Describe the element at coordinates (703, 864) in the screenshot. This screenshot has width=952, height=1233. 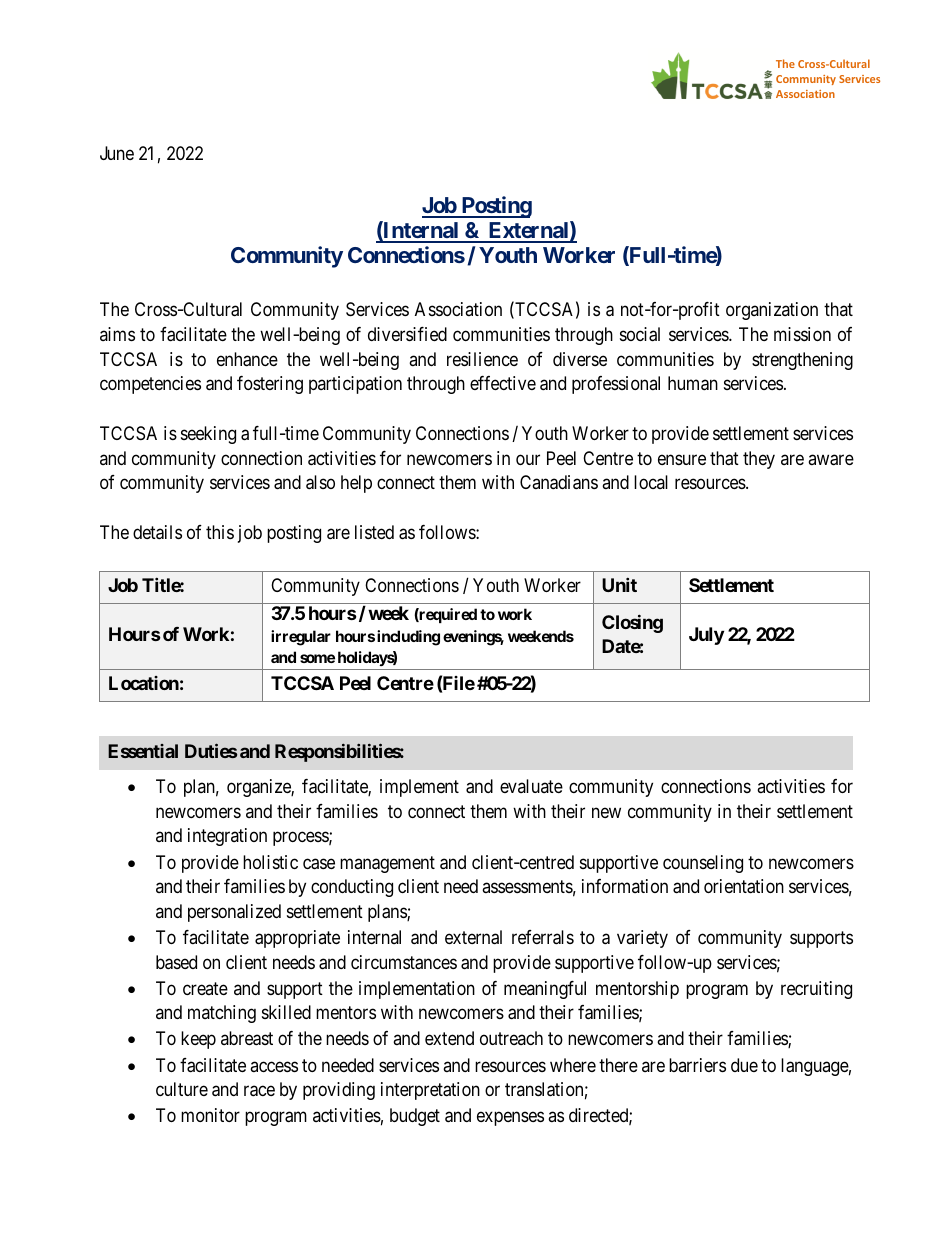
I see `counseling` at that location.
